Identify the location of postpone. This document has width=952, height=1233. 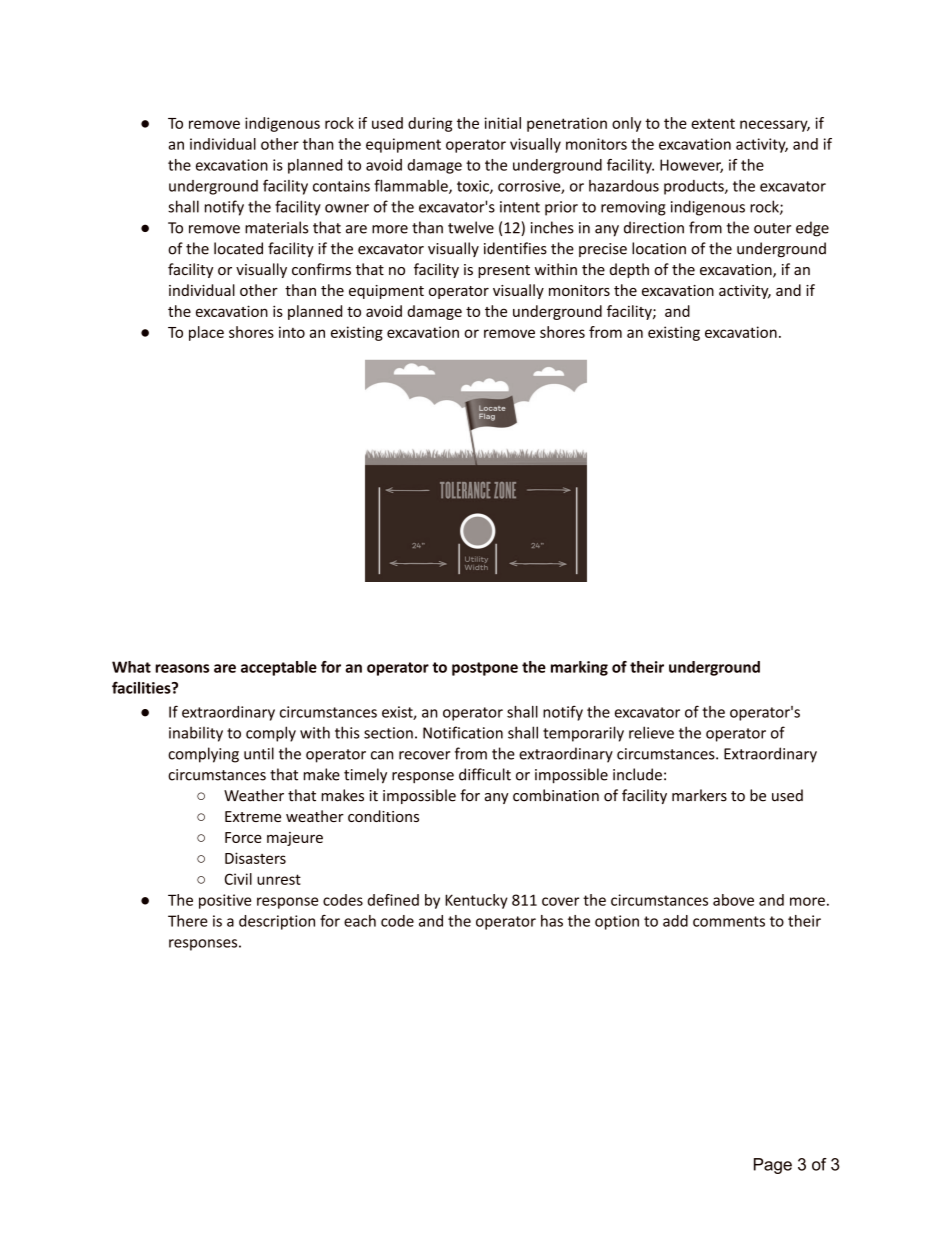
(485, 669).
